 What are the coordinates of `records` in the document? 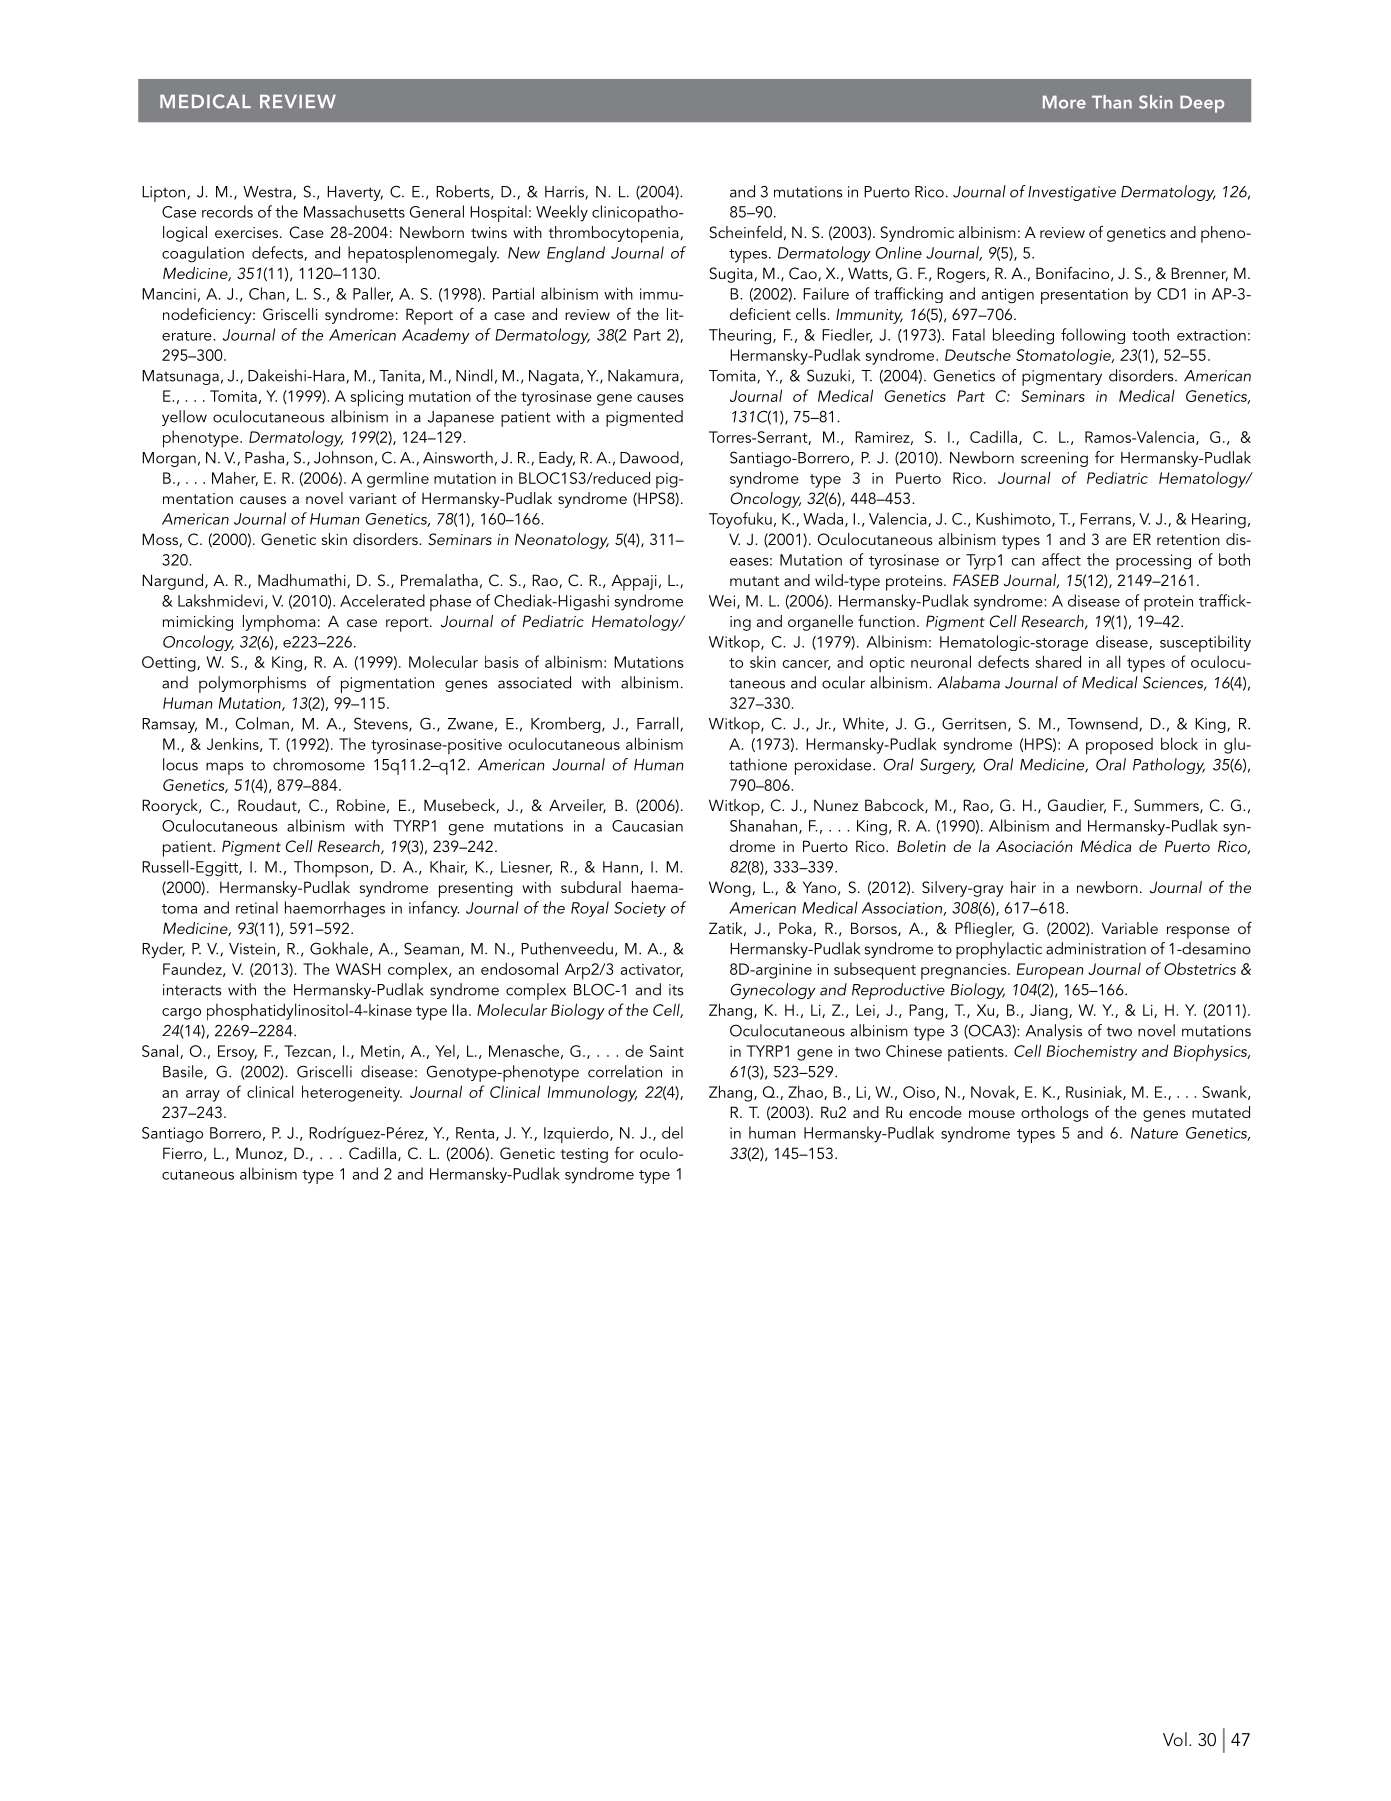 It's located at (227, 211).
